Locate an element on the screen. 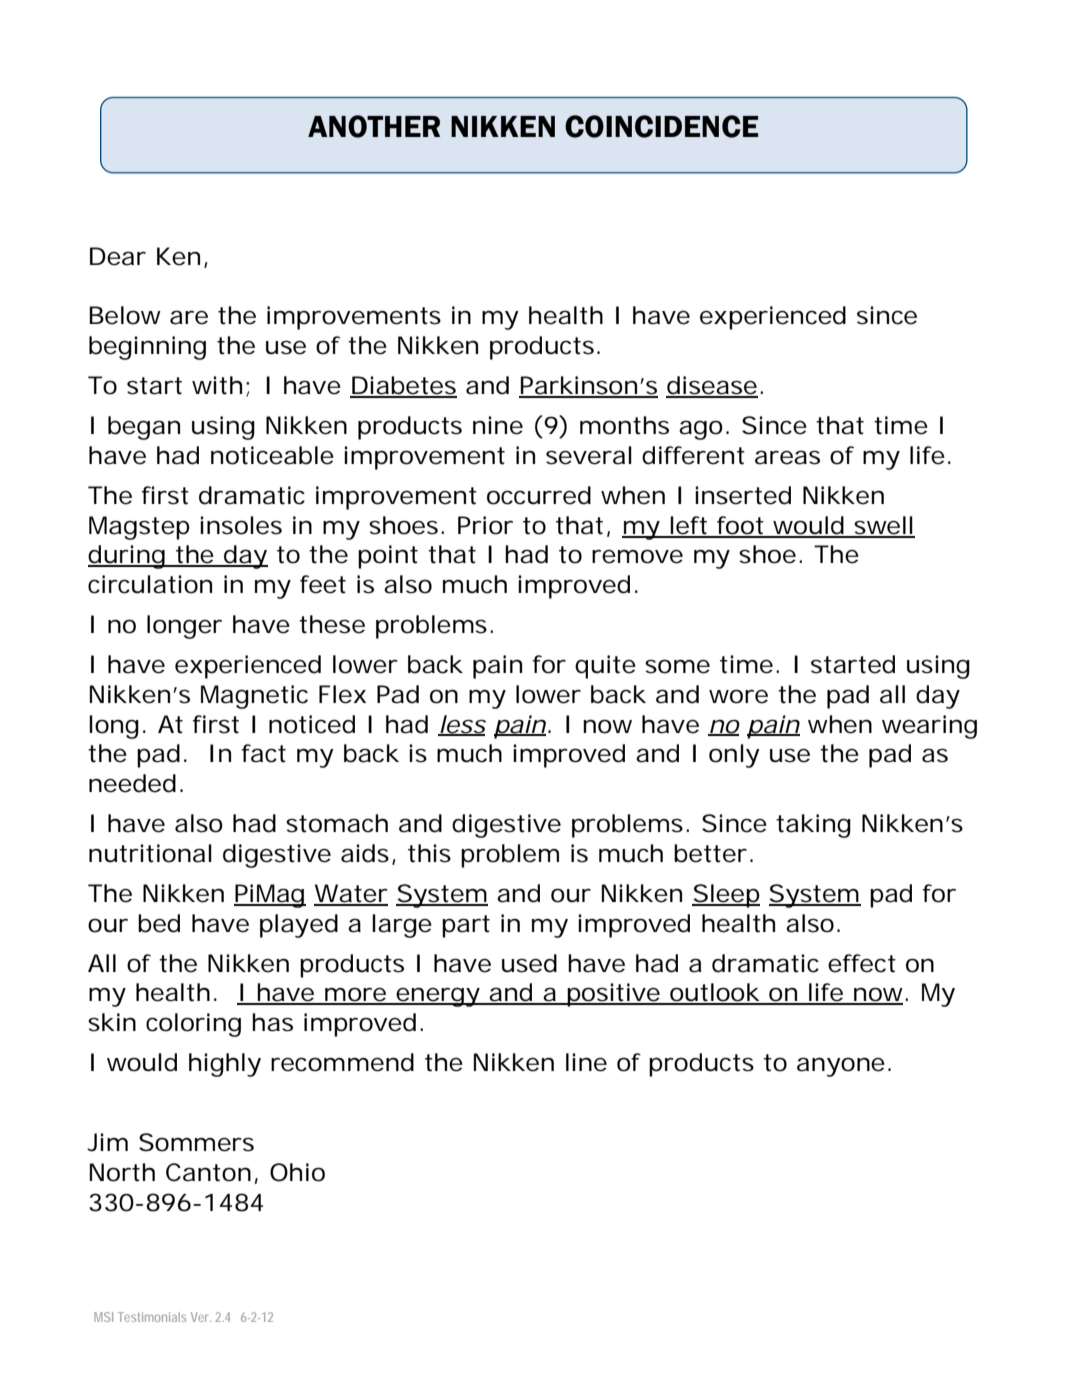 This screenshot has height=1381, width=1067. coloring is located at coordinates (193, 1025).
